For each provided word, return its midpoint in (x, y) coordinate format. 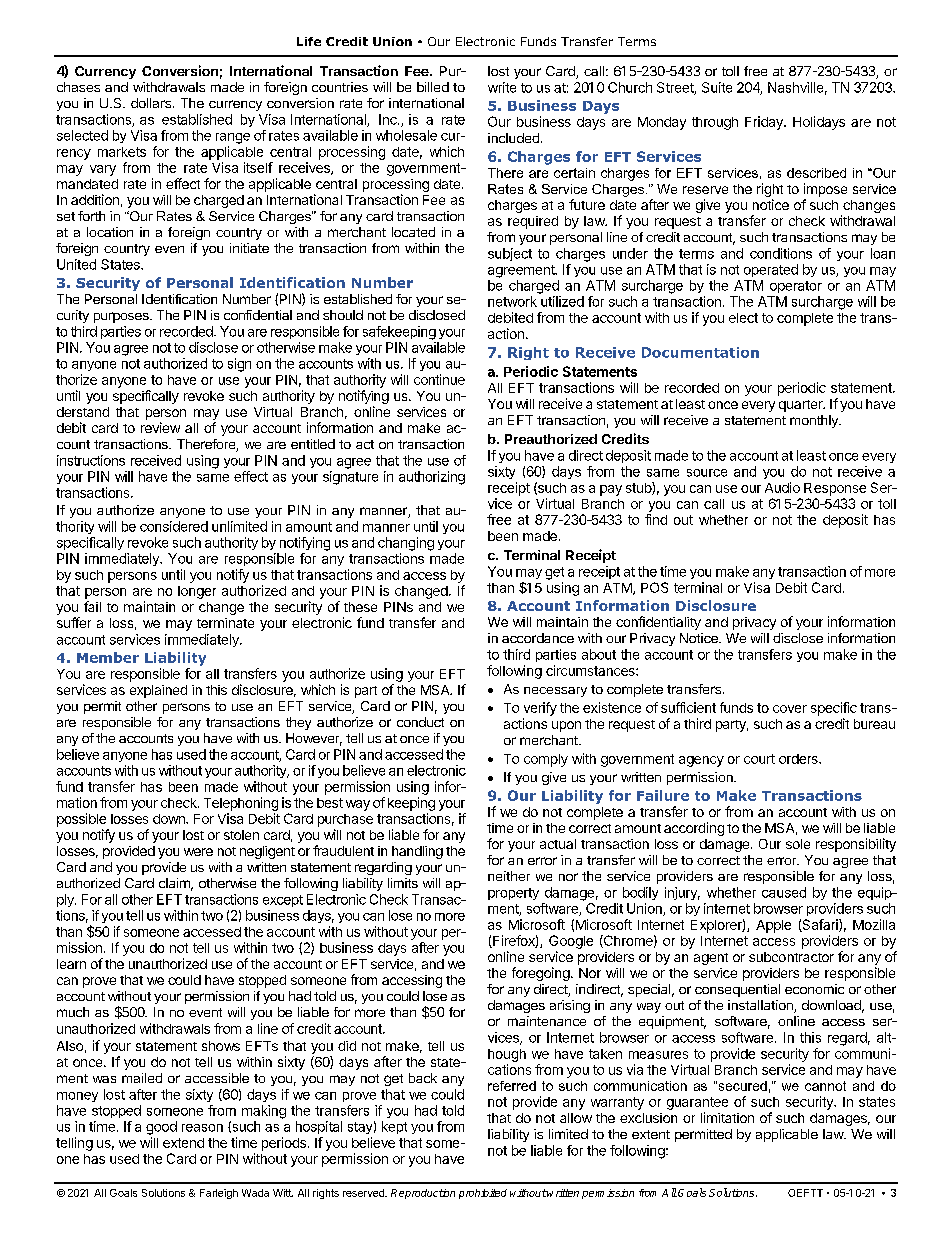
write (502, 87)
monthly (815, 421)
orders (799, 759)
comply (546, 760)
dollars (151, 103)
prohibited (483, 1194)
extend (183, 1143)
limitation (727, 1117)
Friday (765, 123)
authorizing (432, 478)
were (198, 852)
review (160, 427)
